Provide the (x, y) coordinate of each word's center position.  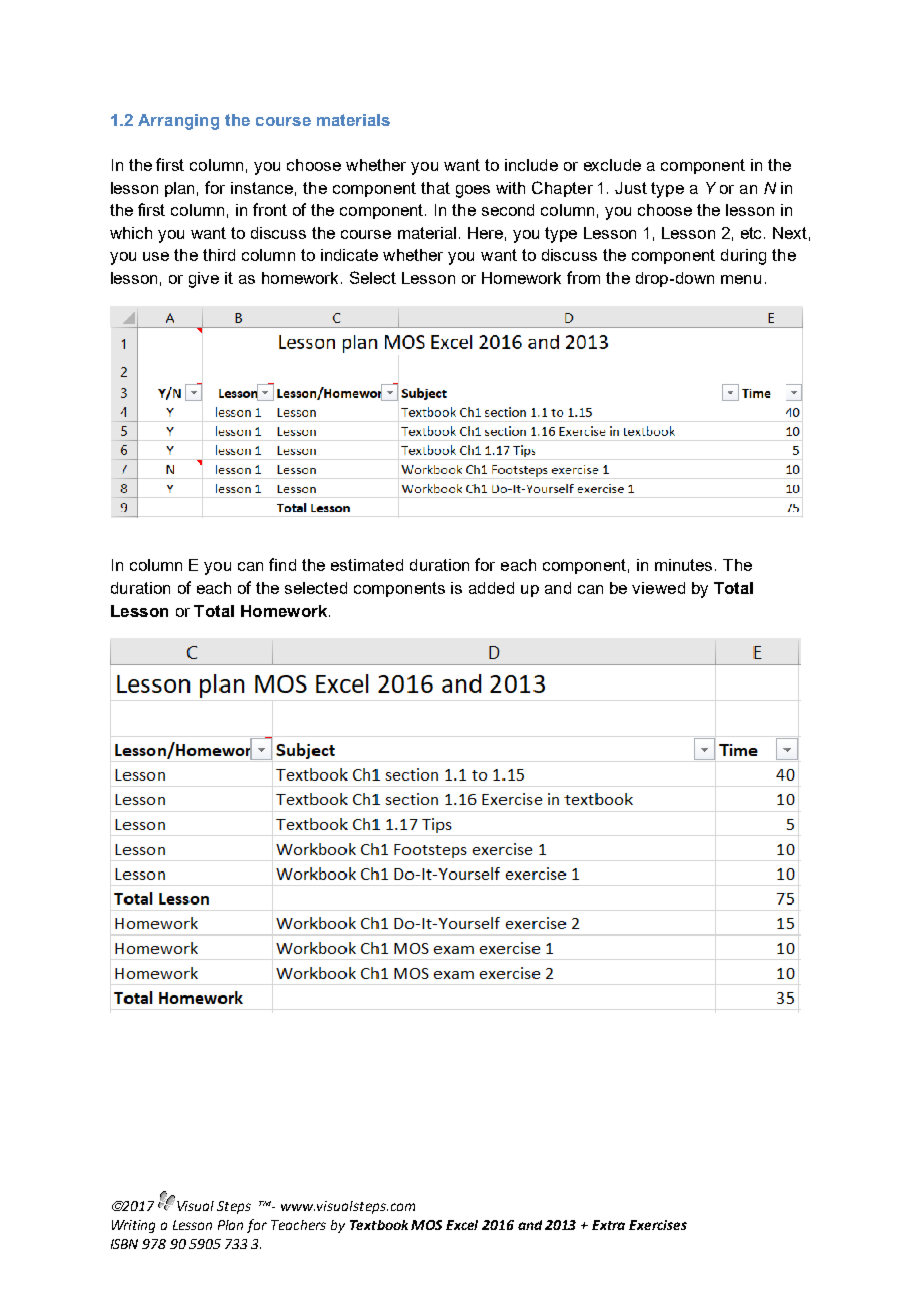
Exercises (658, 1225)
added (491, 588)
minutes (685, 565)
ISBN (124, 1244)
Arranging (178, 122)
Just (631, 188)
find (282, 564)
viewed (658, 588)
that (435, 188)
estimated (367, 565)
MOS (426, 1225)
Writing (133, 1226)
